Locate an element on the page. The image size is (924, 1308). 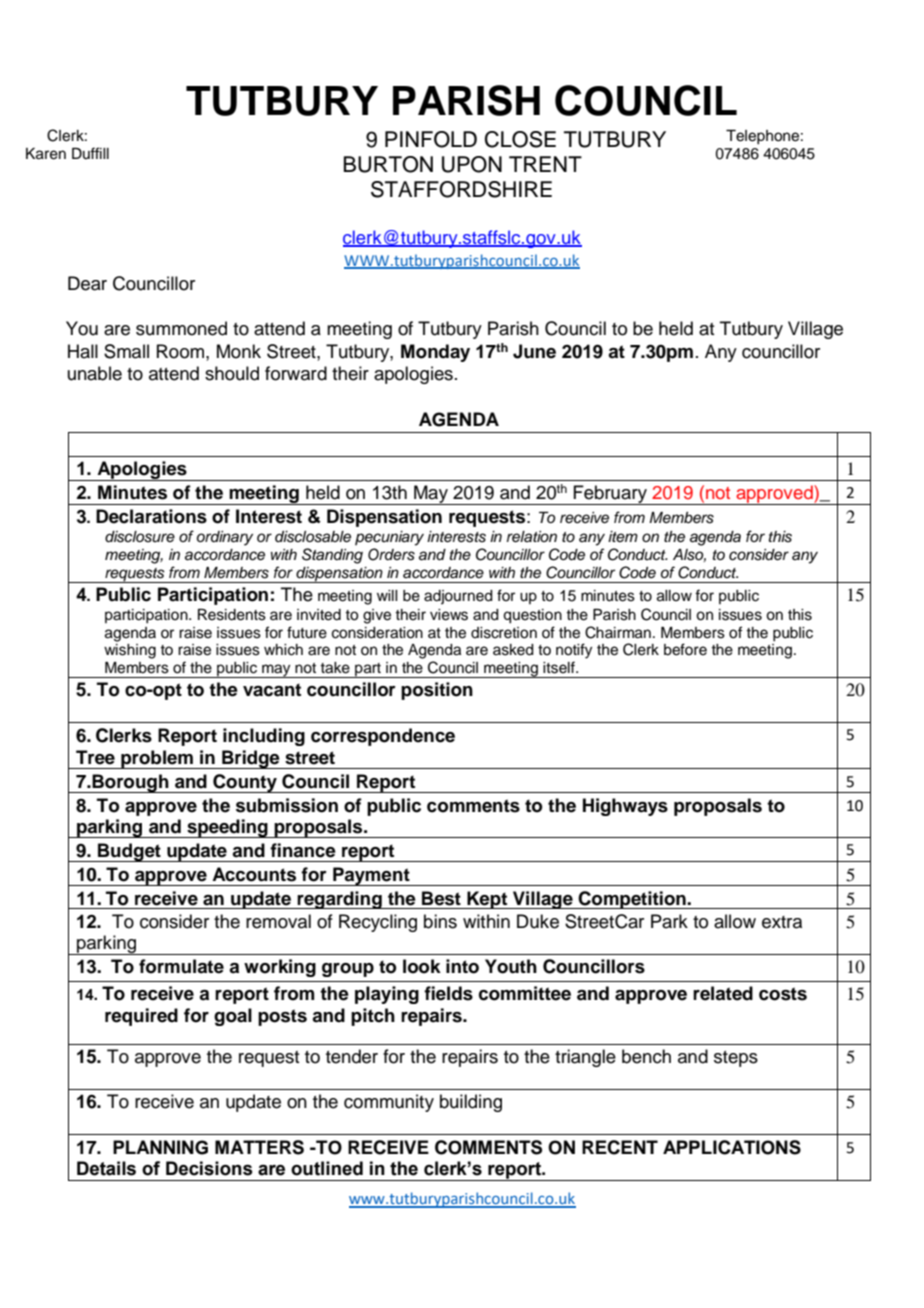
BURTON is located at coordinates (388, 164).
